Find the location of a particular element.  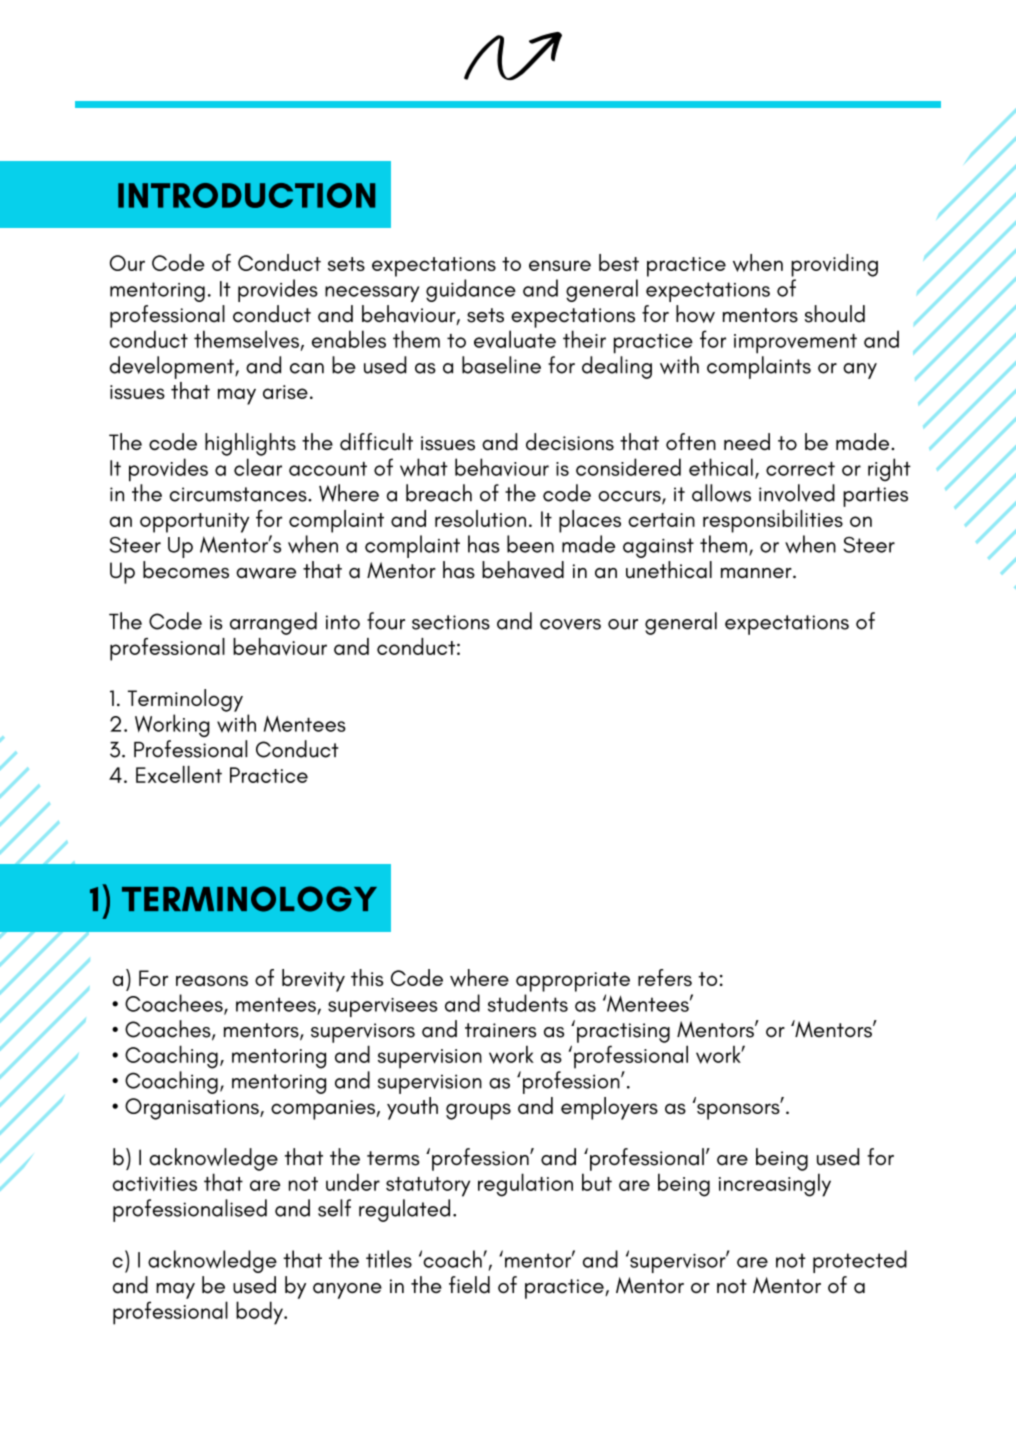

protected is located at coordinates (860, 1261).
